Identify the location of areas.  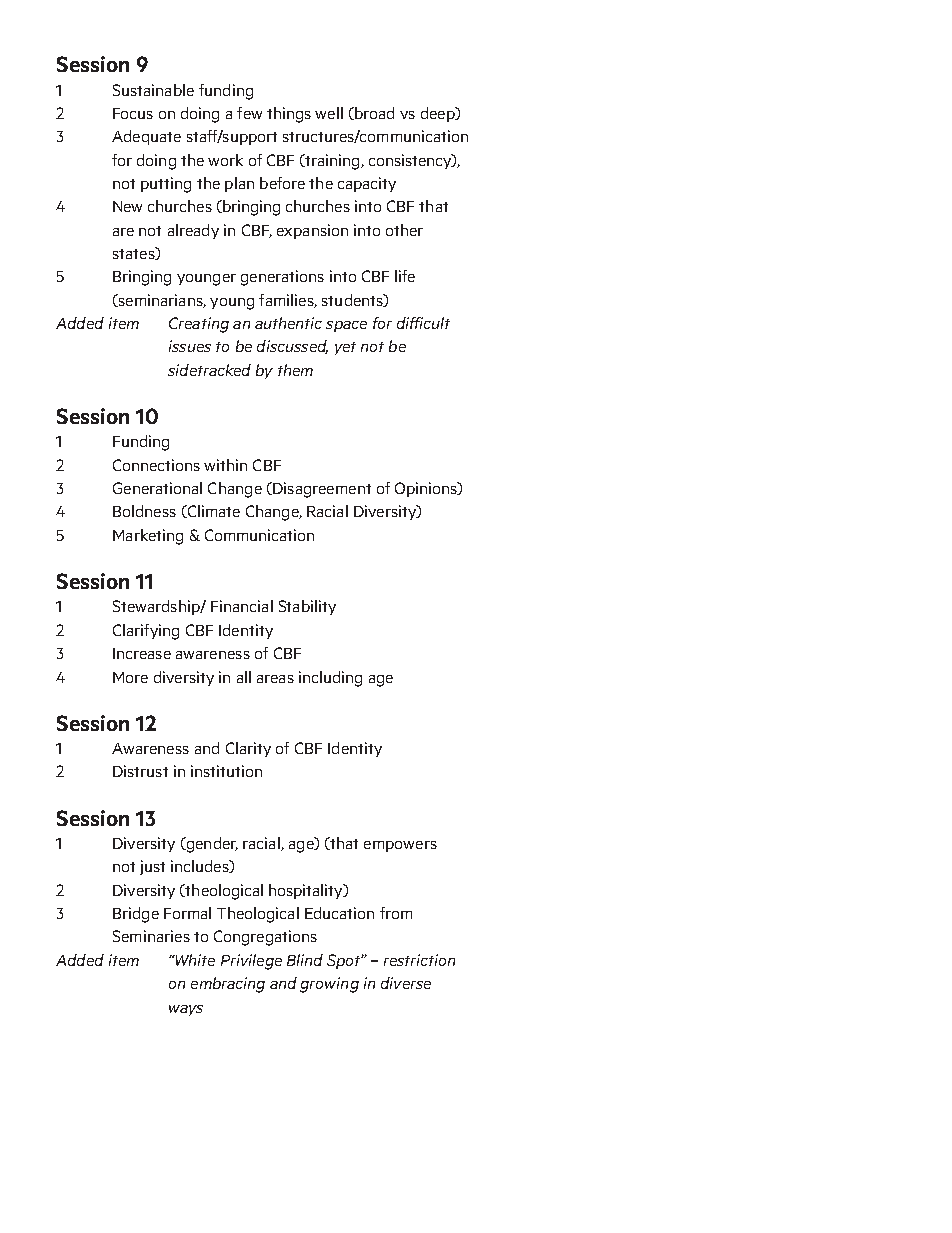
(275, 679).
